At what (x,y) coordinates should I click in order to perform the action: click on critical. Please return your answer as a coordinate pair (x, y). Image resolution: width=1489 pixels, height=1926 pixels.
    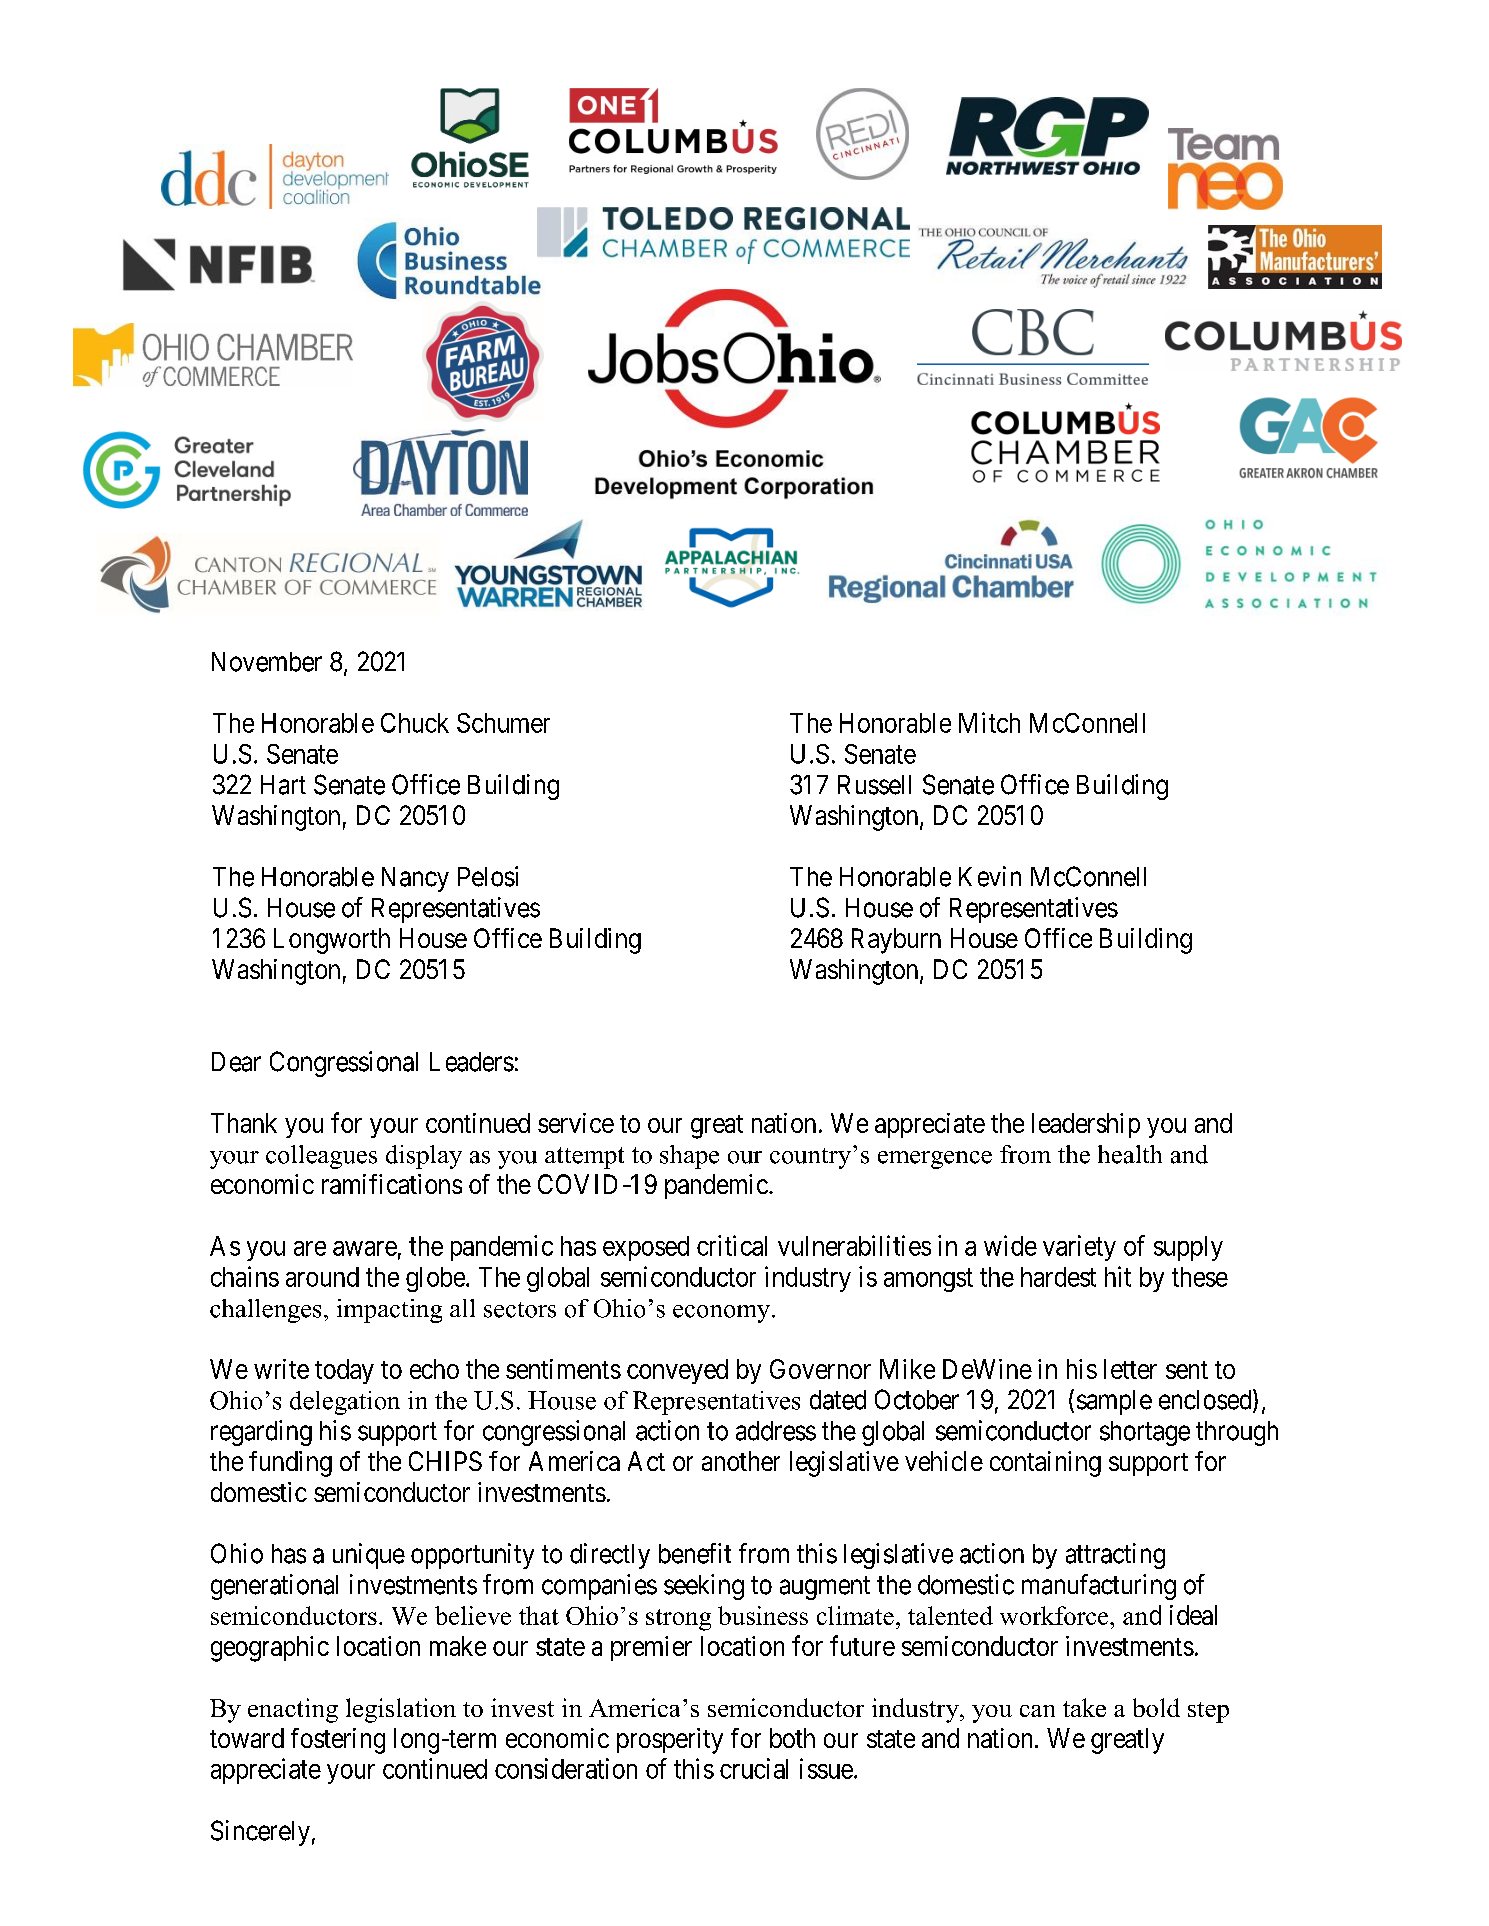
    Looking at the image, I should click on (732, 1245).
